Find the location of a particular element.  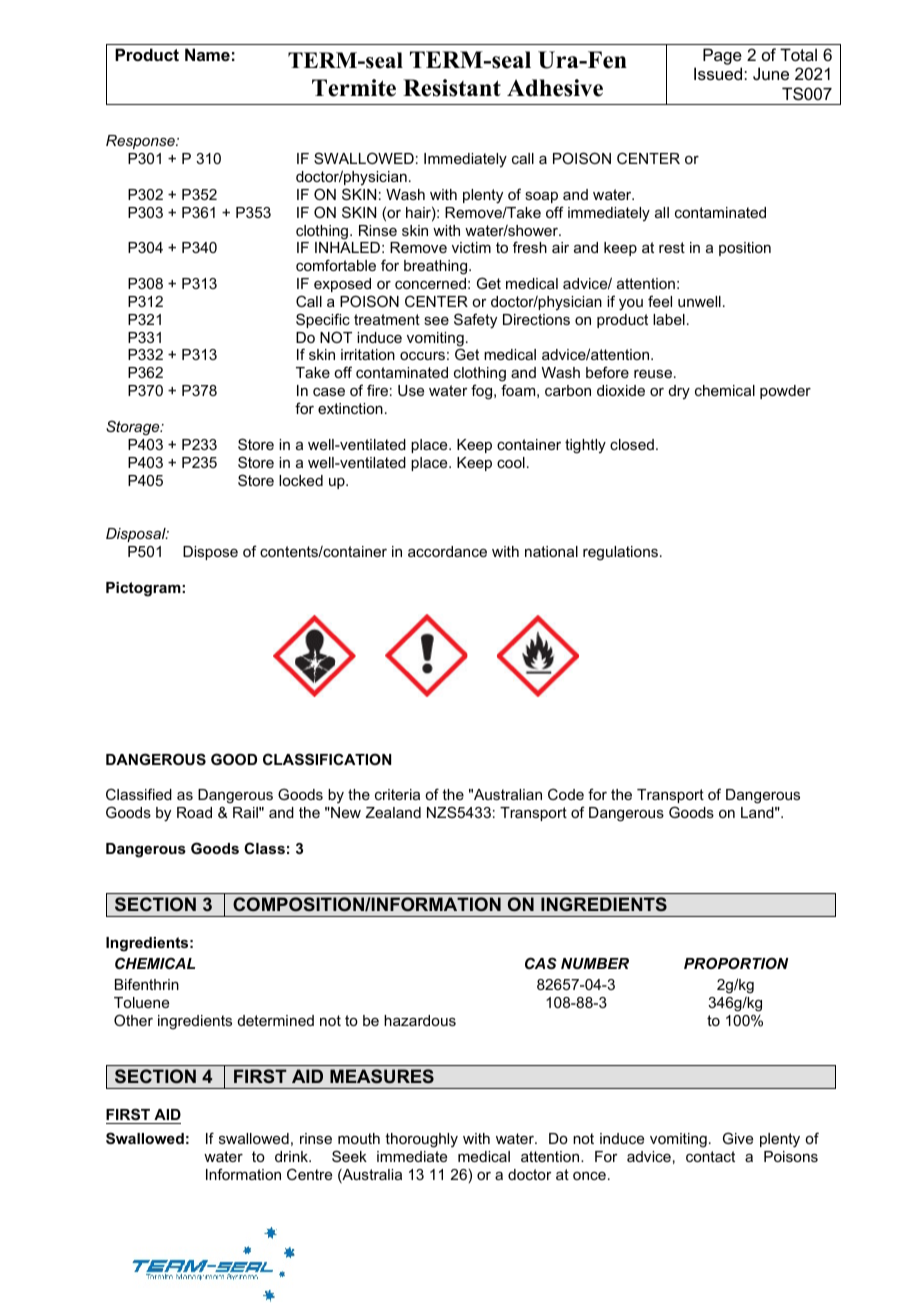

Give is located at coordinates (738, 1138).
